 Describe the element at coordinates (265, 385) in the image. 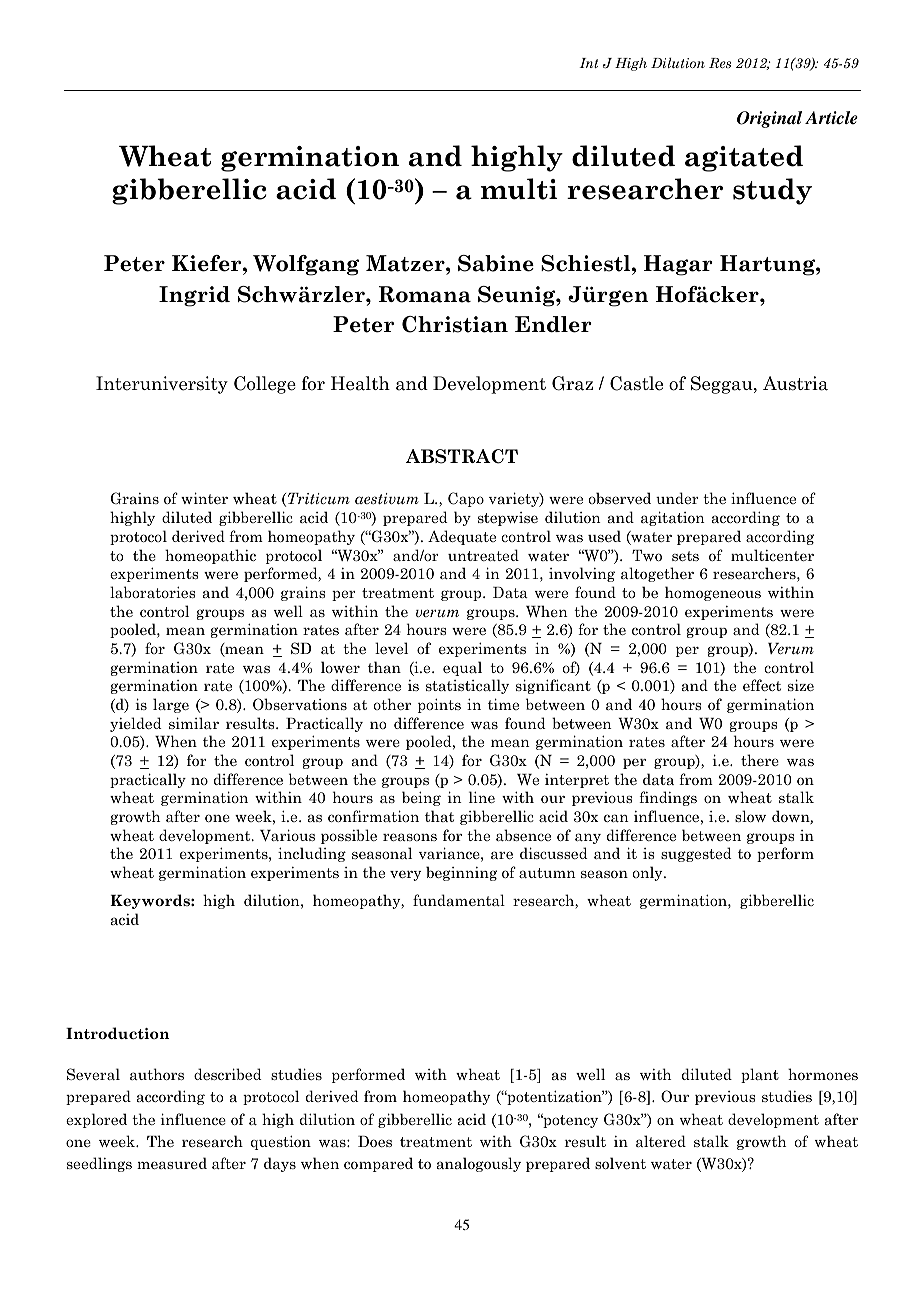

I see `College` at that location.
